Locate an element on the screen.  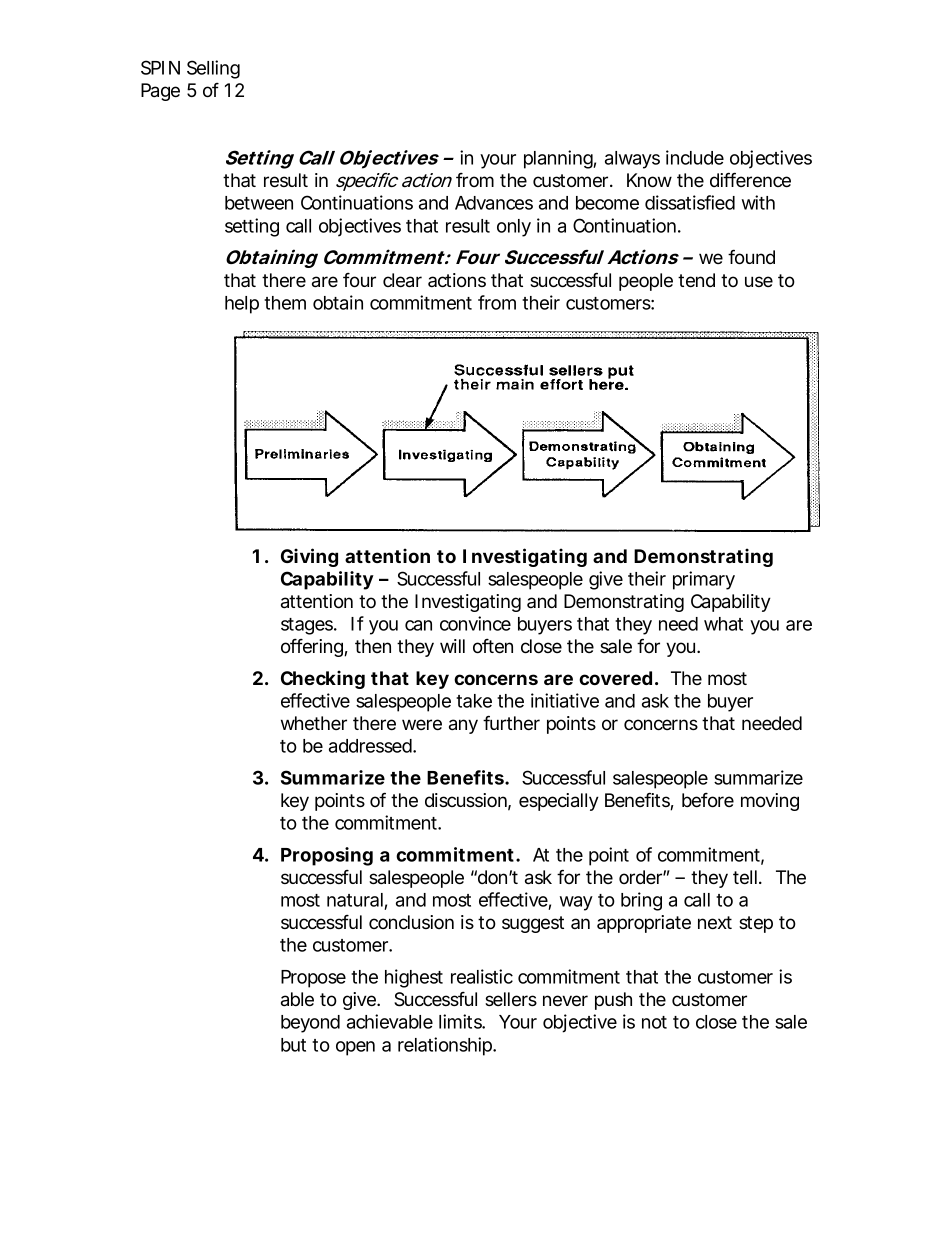
but is located at coordinates (293, 1045).
